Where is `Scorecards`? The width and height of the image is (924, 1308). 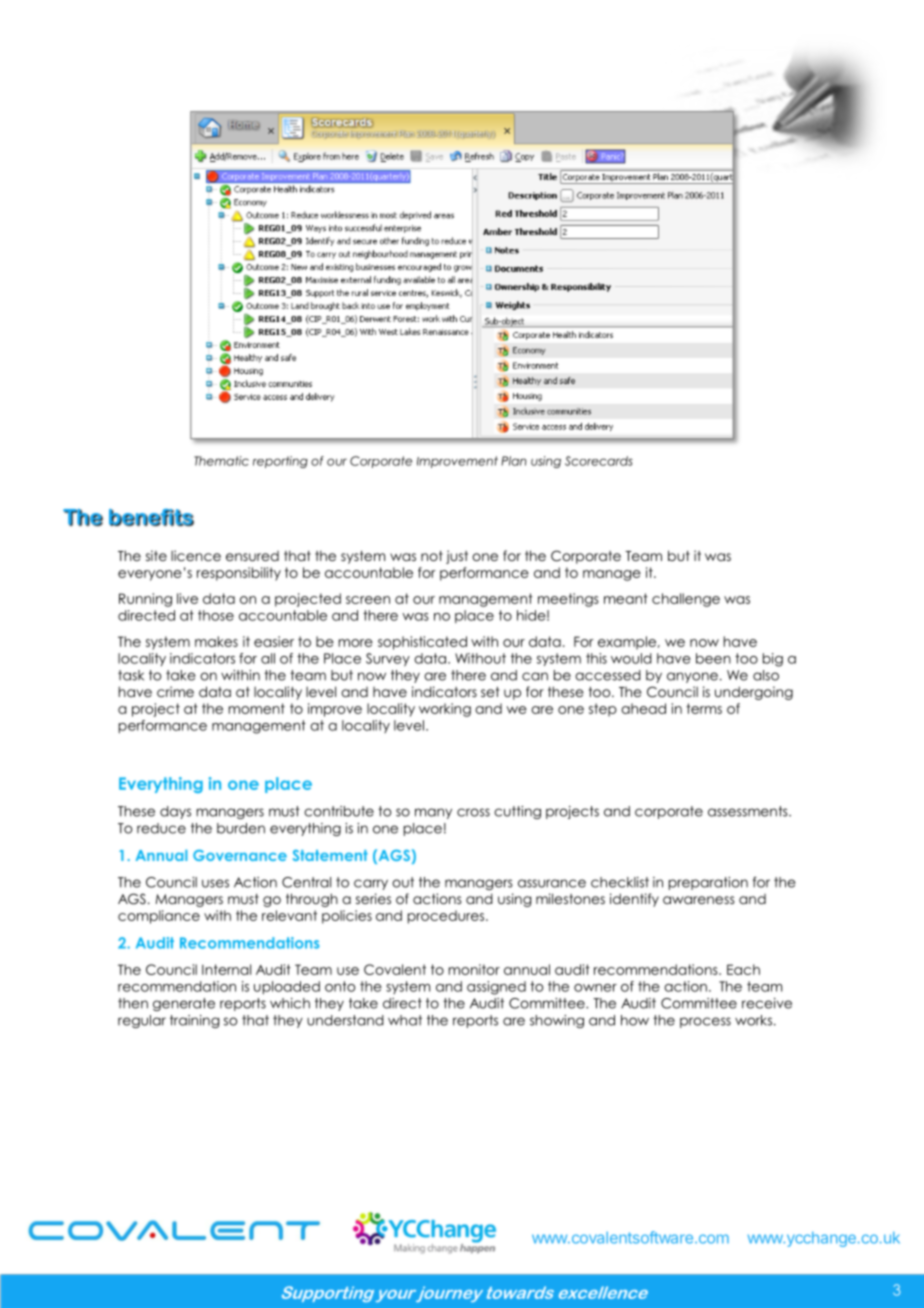 Scorecards is located at coordinates (599, 461).
